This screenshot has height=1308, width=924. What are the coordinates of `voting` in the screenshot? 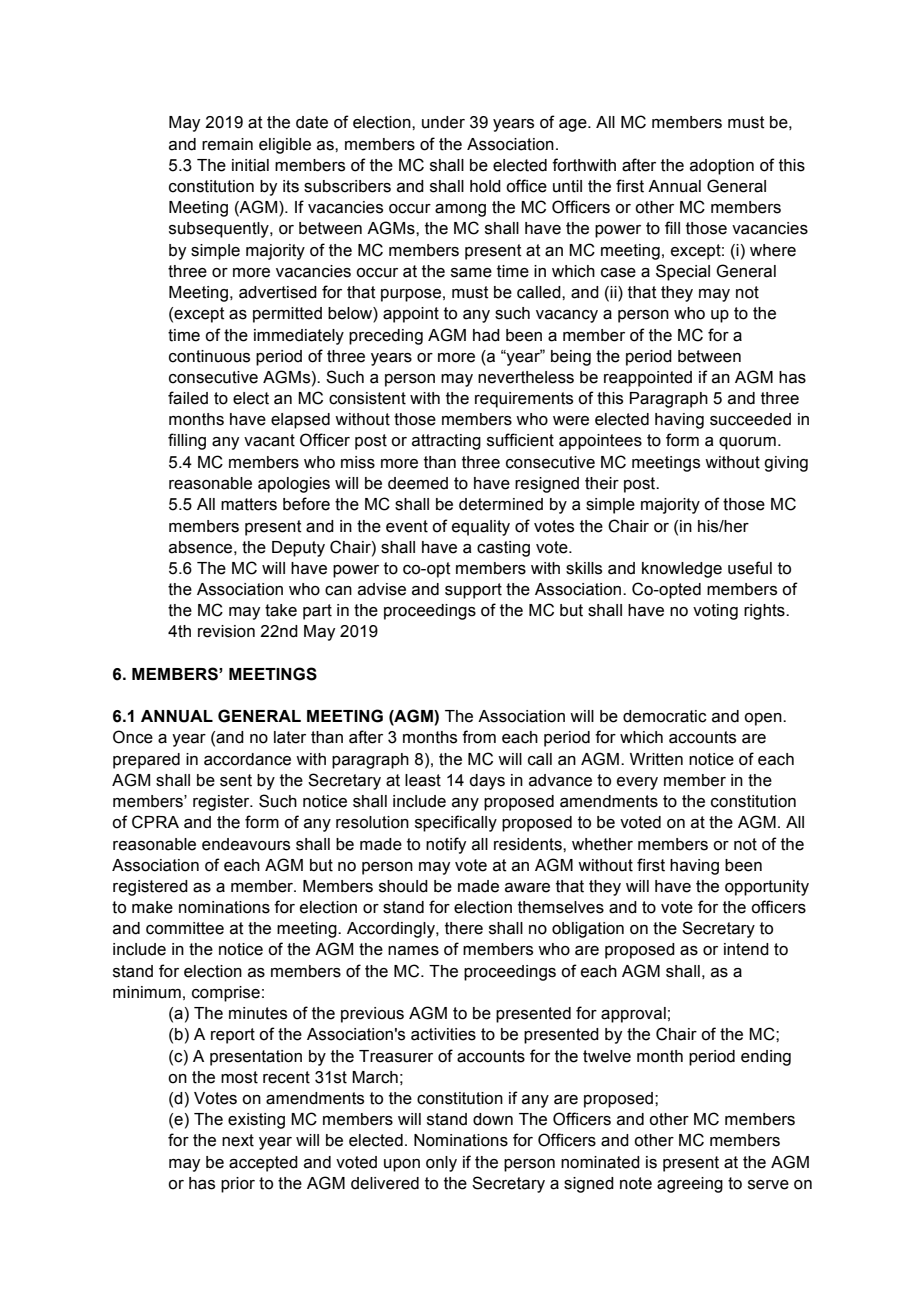 It's located at (715, 612).
